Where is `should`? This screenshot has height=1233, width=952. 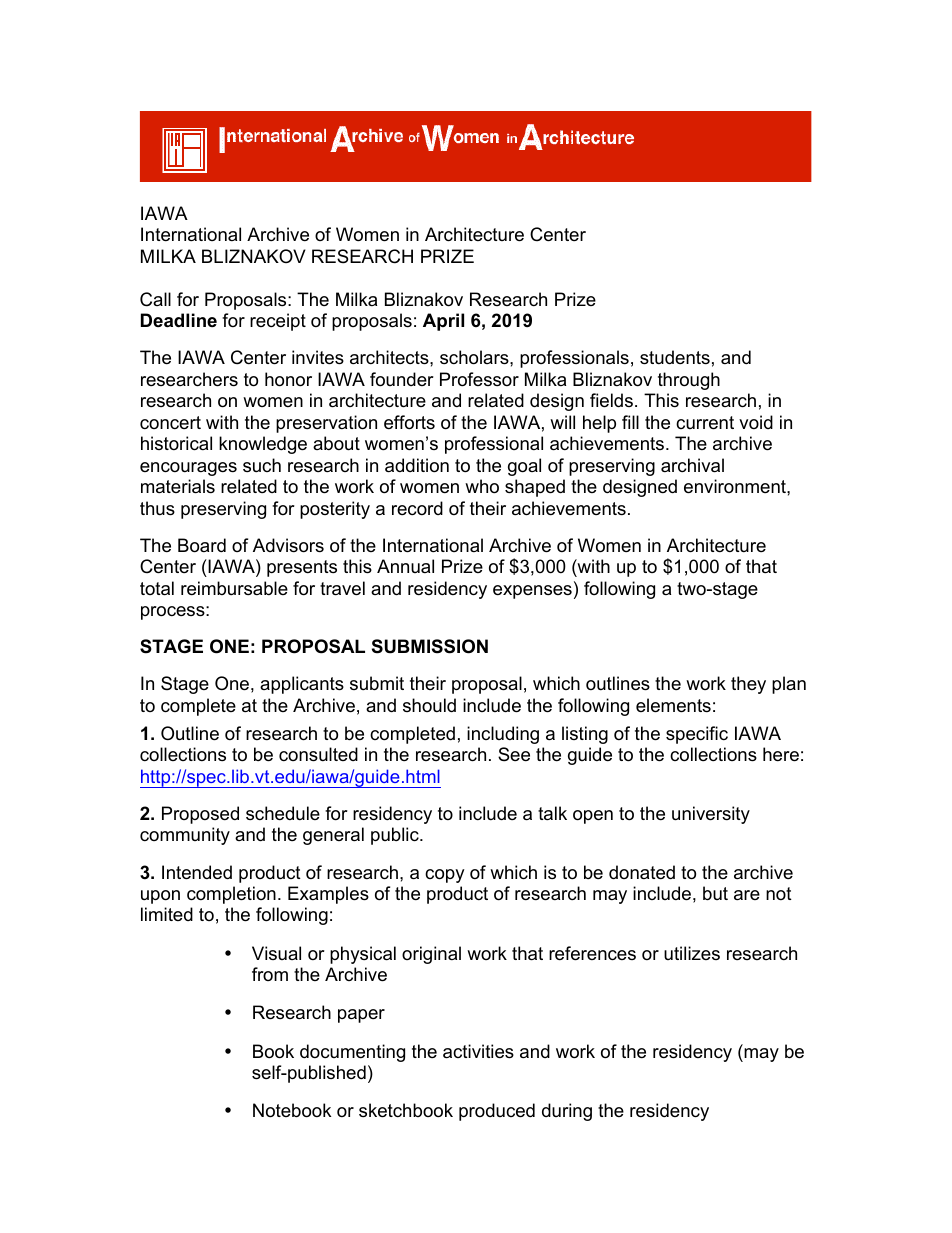 should is located at coordinates (429, 705).
